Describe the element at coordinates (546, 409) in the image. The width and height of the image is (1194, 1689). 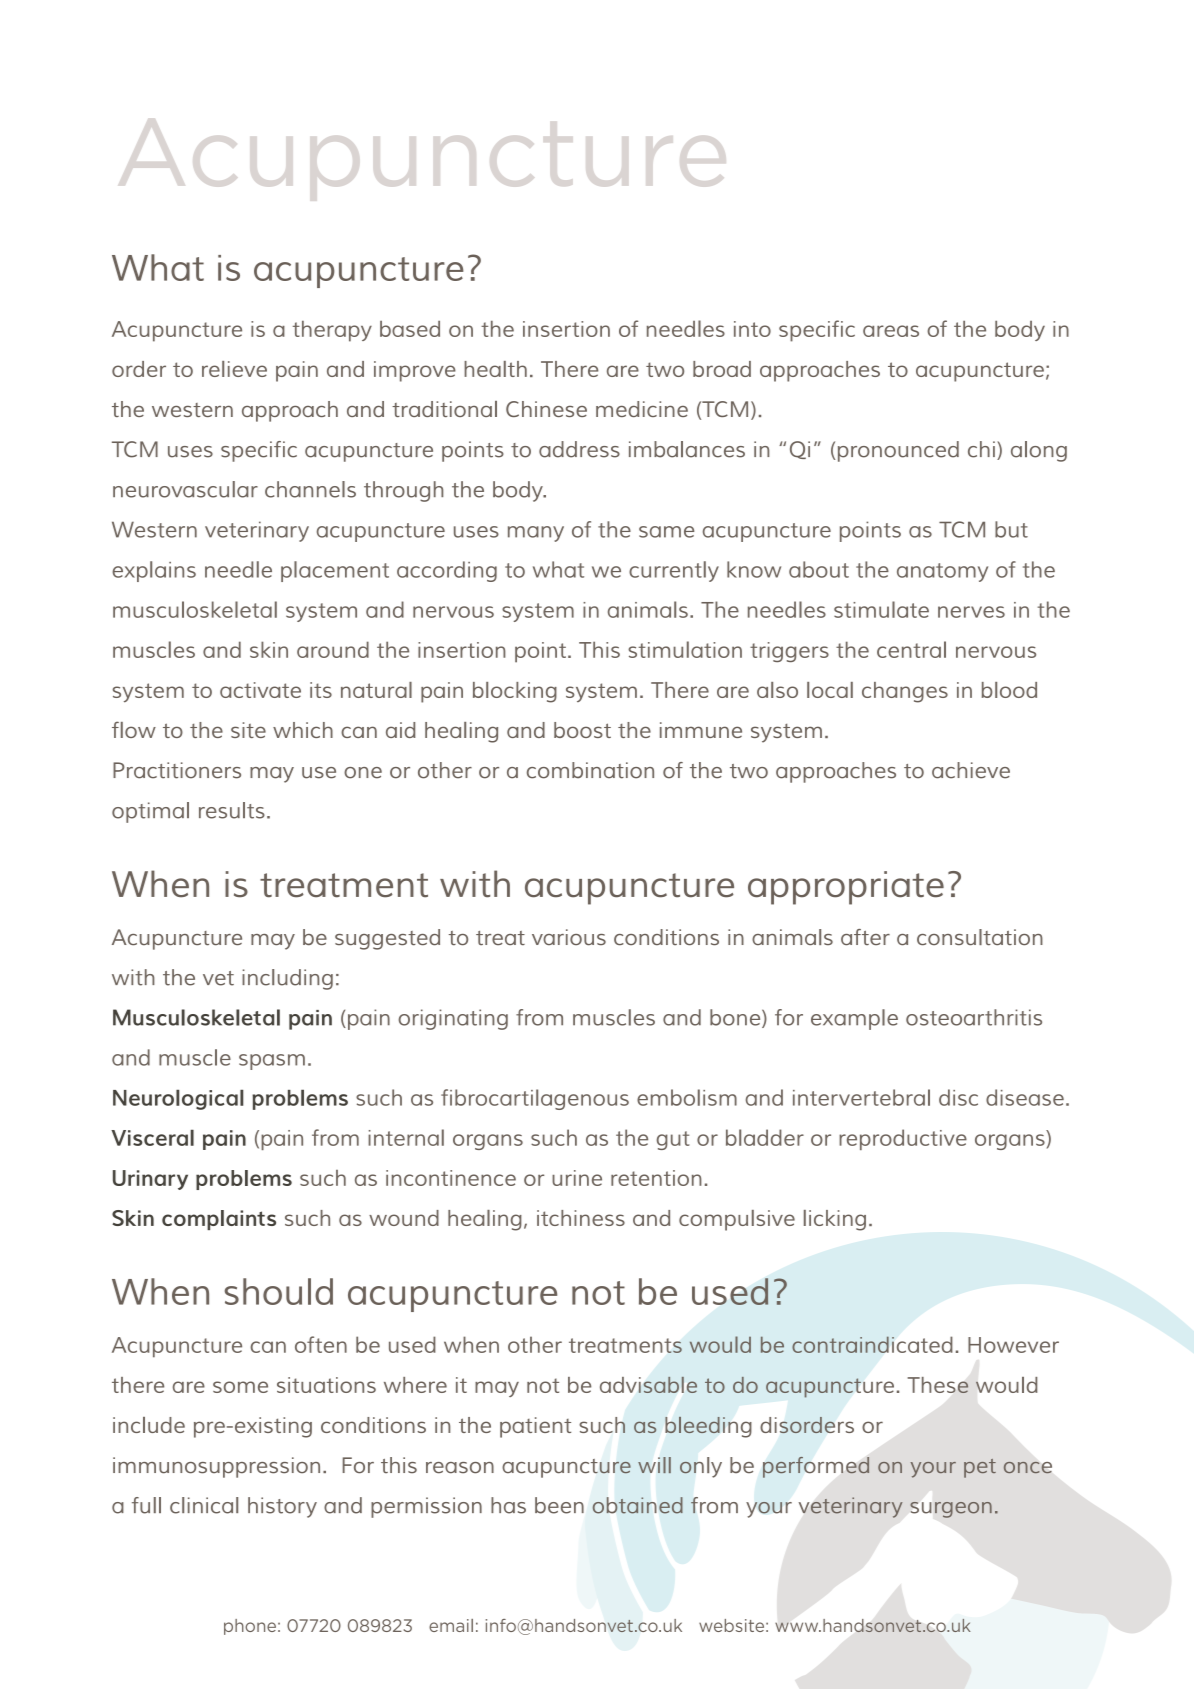
I see `Chinese` at that location.
